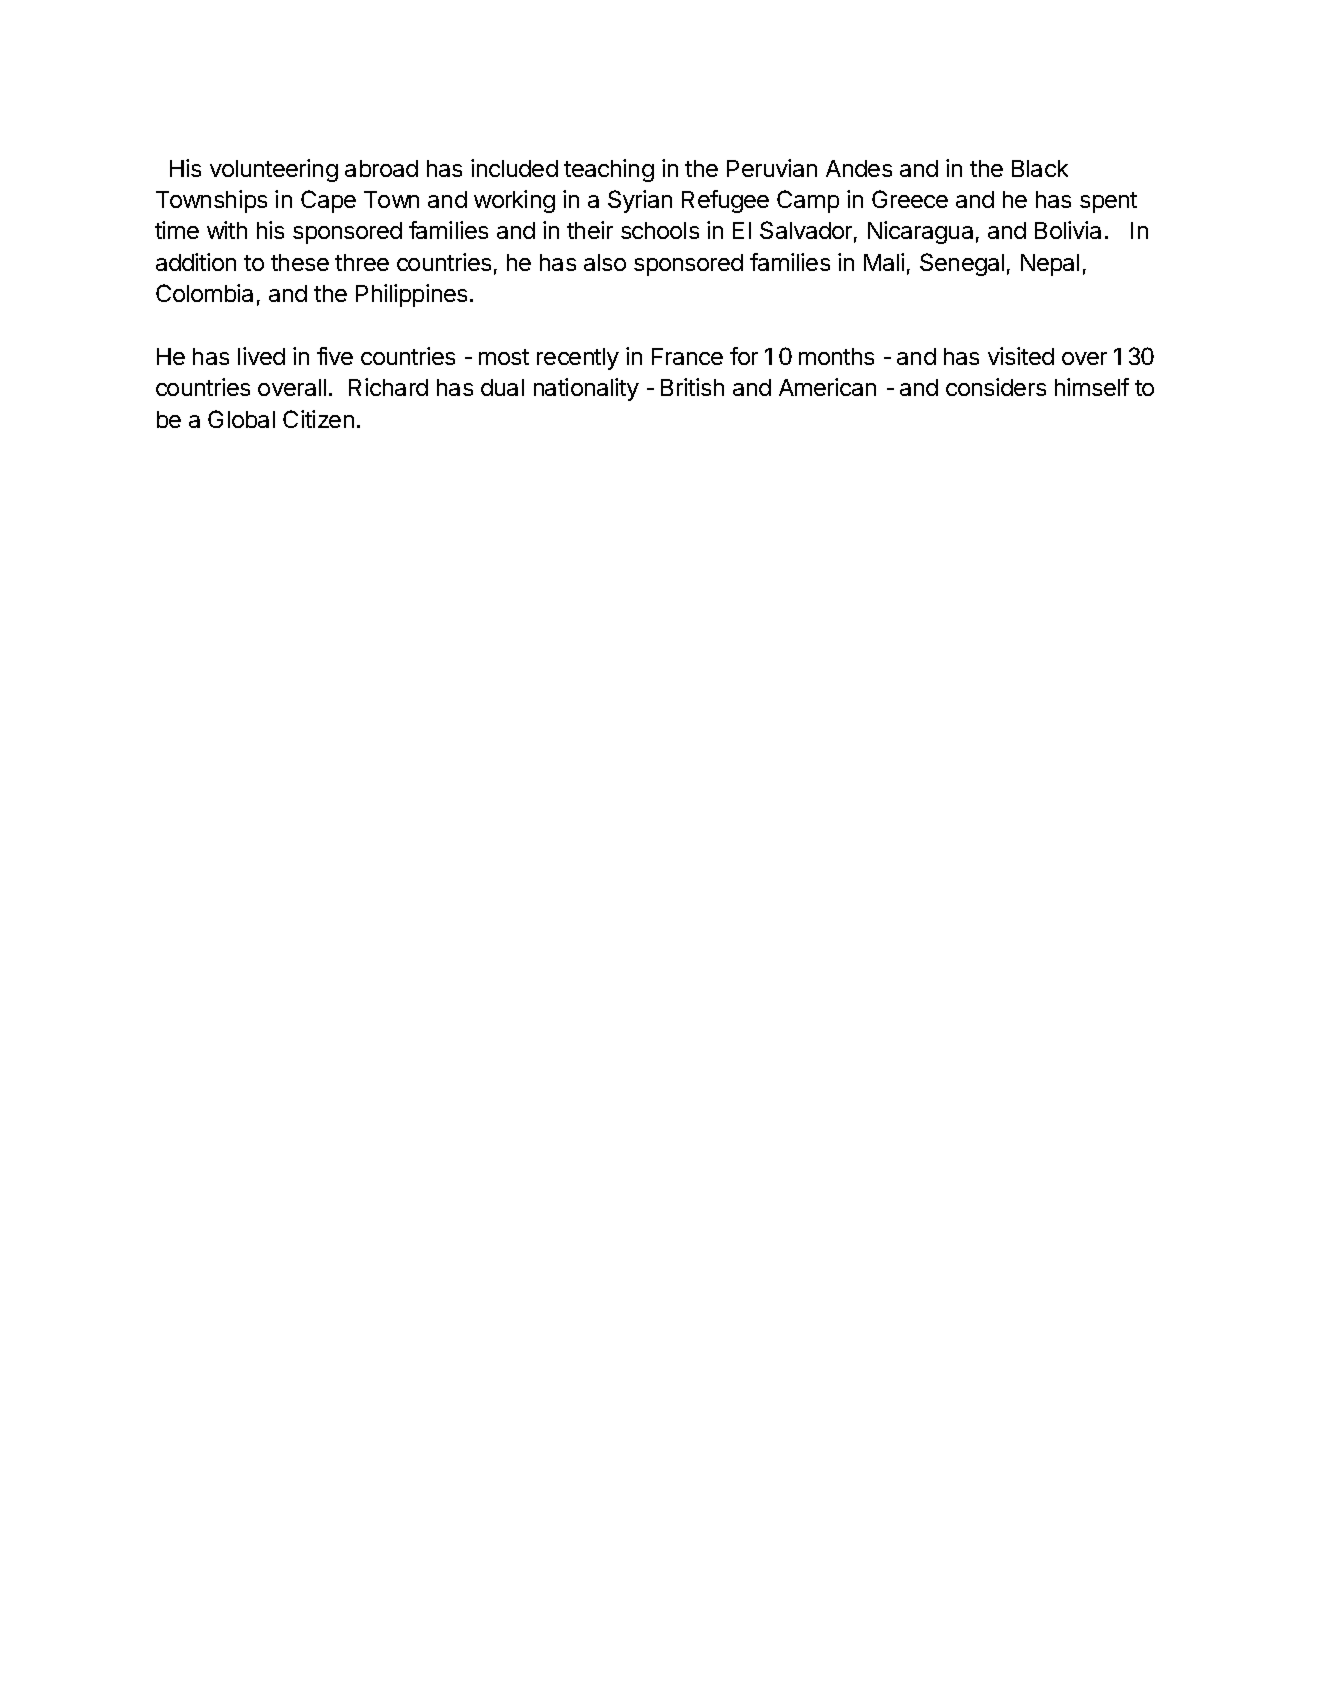 The width and height of the document is (1318, 1706). What do you see at coordinates (274, 170) in the document?
I see `volunteering` at bounding box center [274, 170].
